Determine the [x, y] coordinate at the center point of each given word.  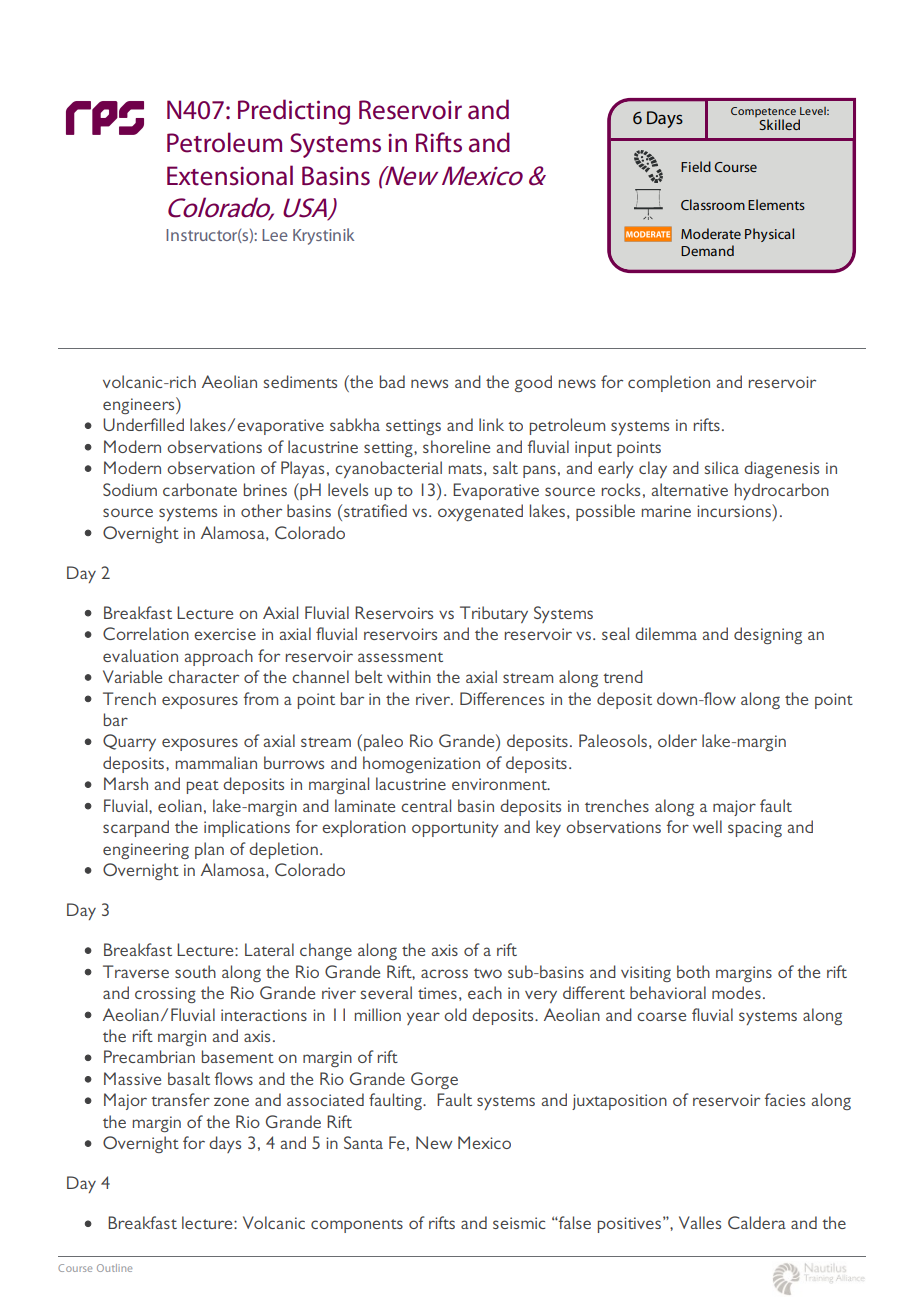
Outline [114, 1268]
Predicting [294, 112]
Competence [763, 112]
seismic [519, 1223]
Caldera [757, 1222]
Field [696, 166]
